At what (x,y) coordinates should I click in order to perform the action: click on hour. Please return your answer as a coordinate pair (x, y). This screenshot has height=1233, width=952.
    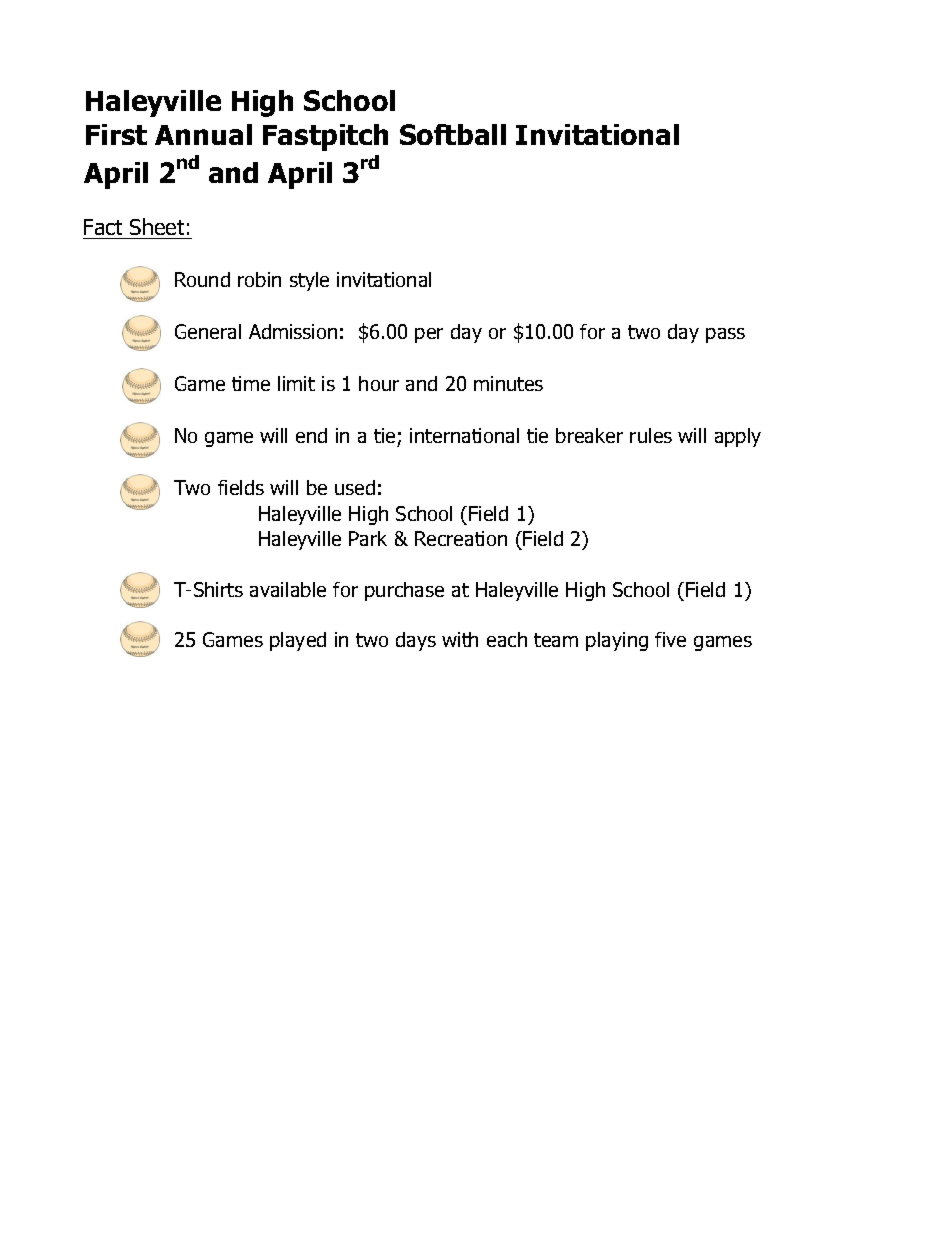
    Looking at the image, I should click on (379, 383).
